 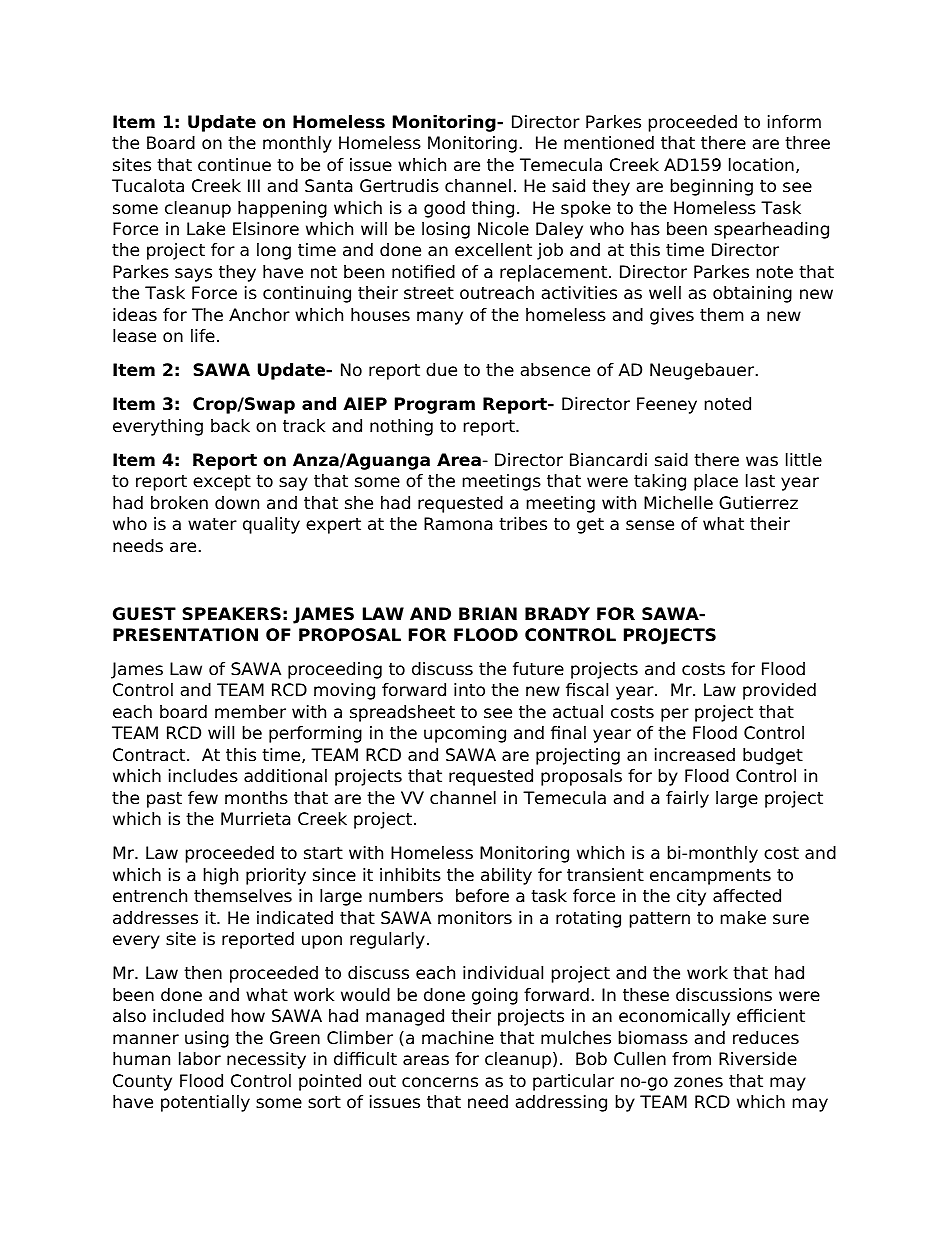 I want to click on increased, so click(x=695, y=755).
